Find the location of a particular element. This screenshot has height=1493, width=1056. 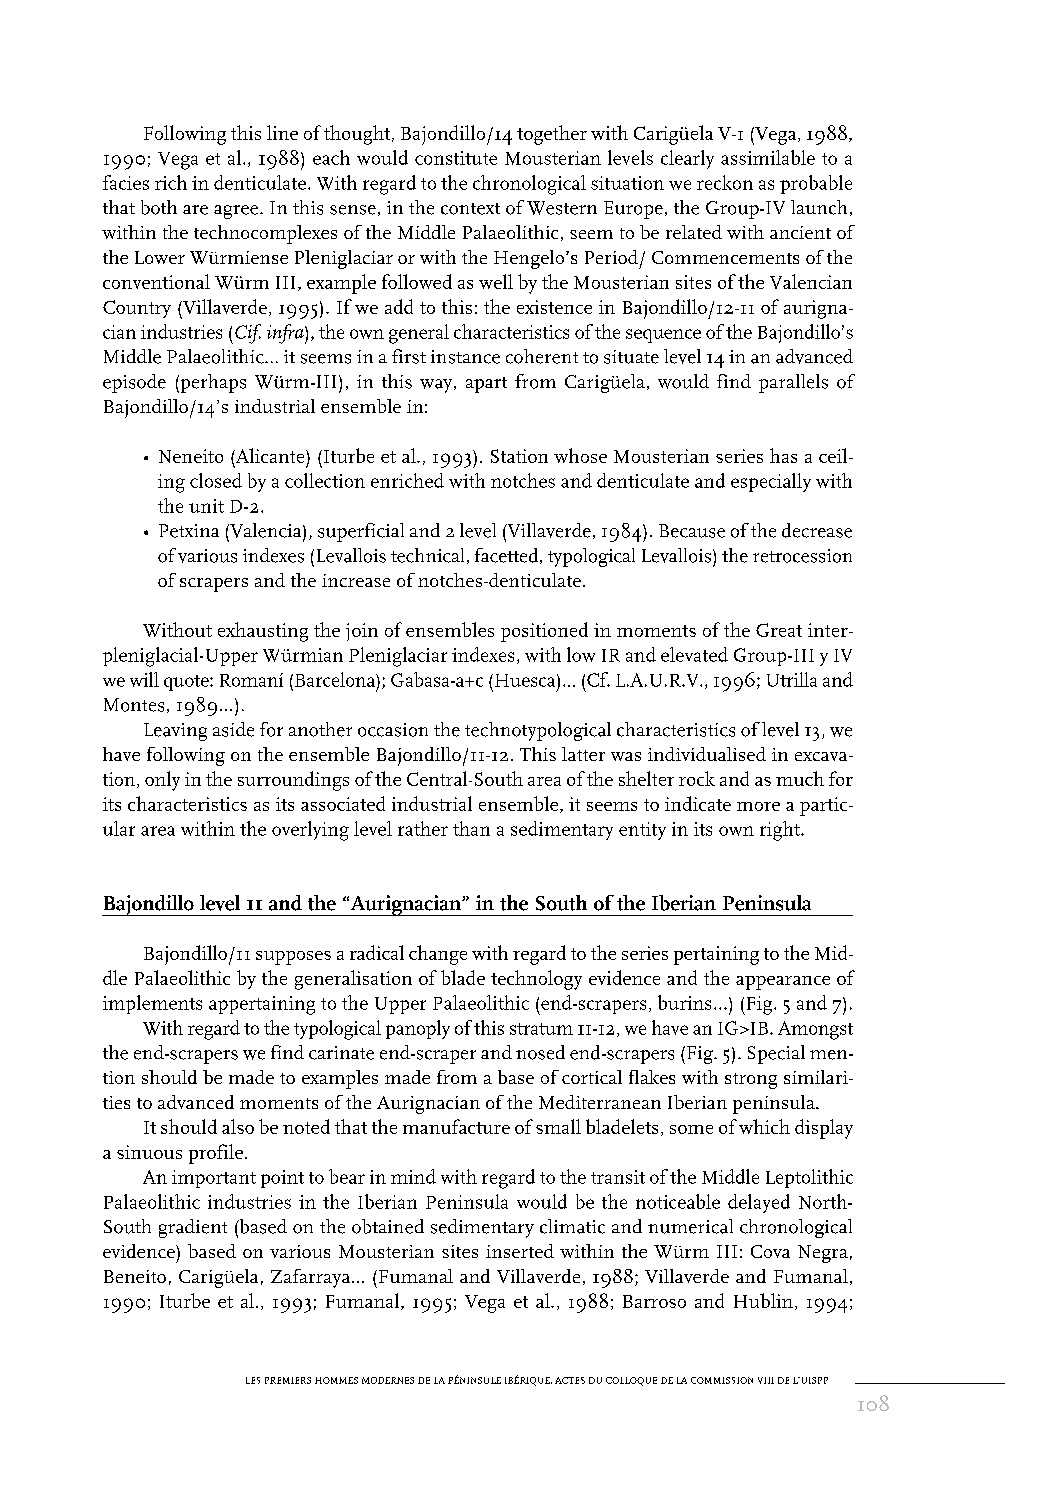

aside is located at coordinates (233, 729).
